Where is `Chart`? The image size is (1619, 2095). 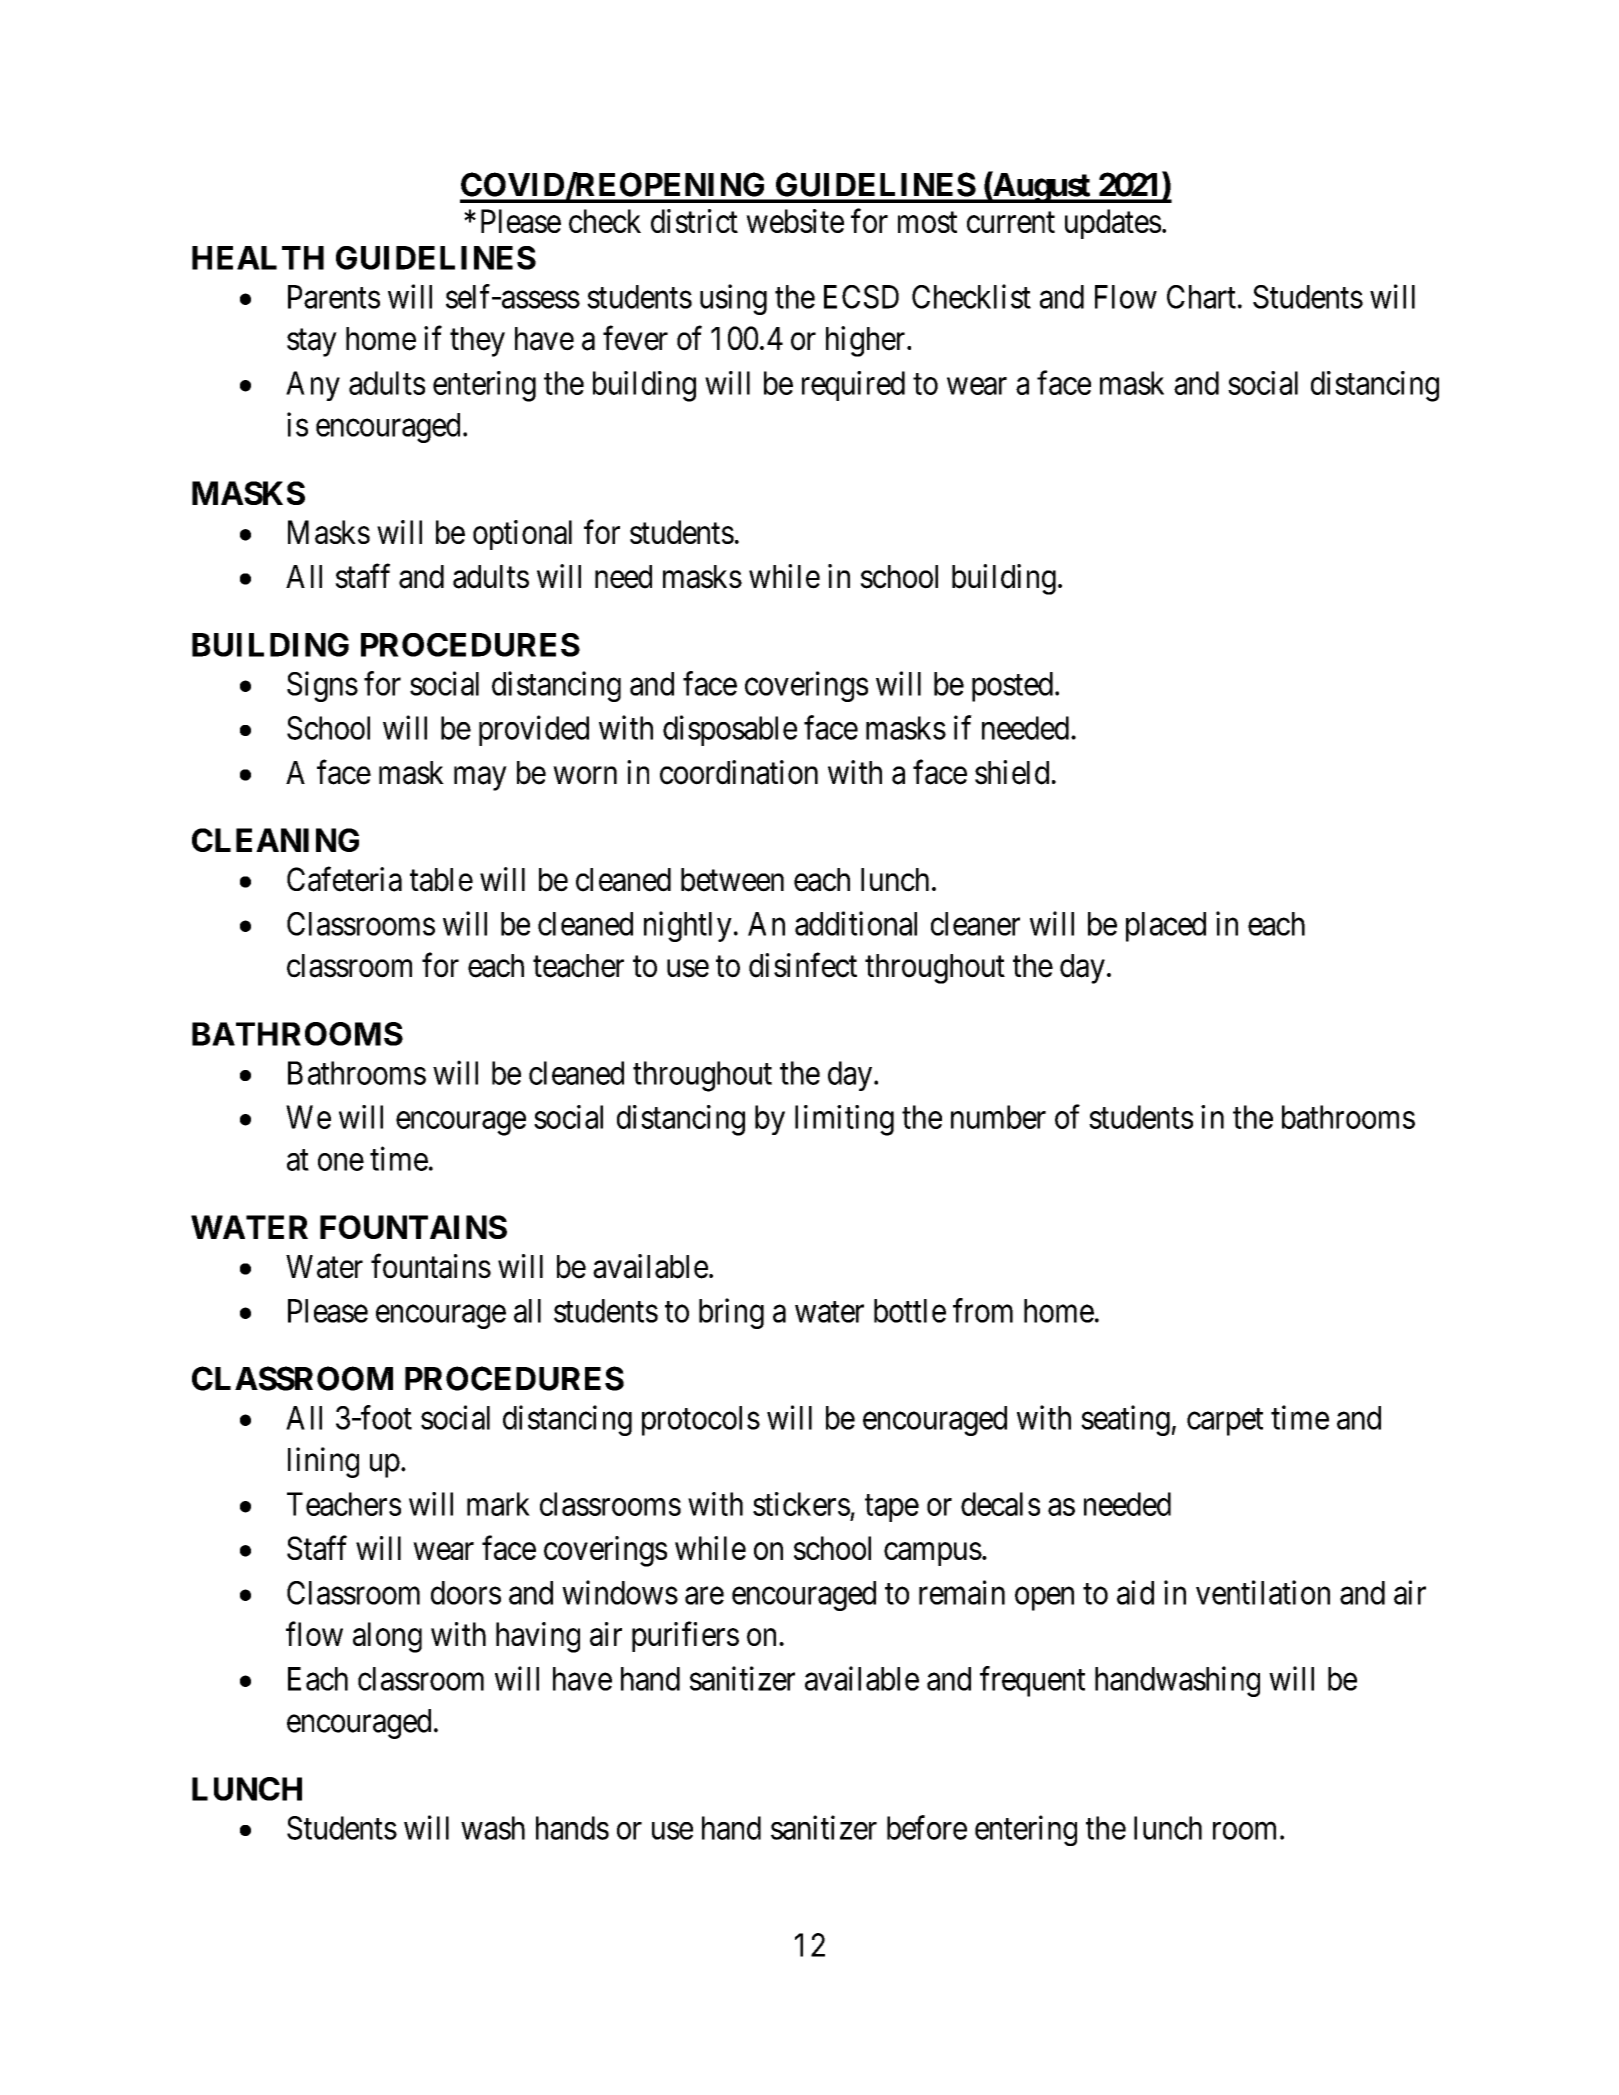 Chart is located at coordinates (1201, 297).
